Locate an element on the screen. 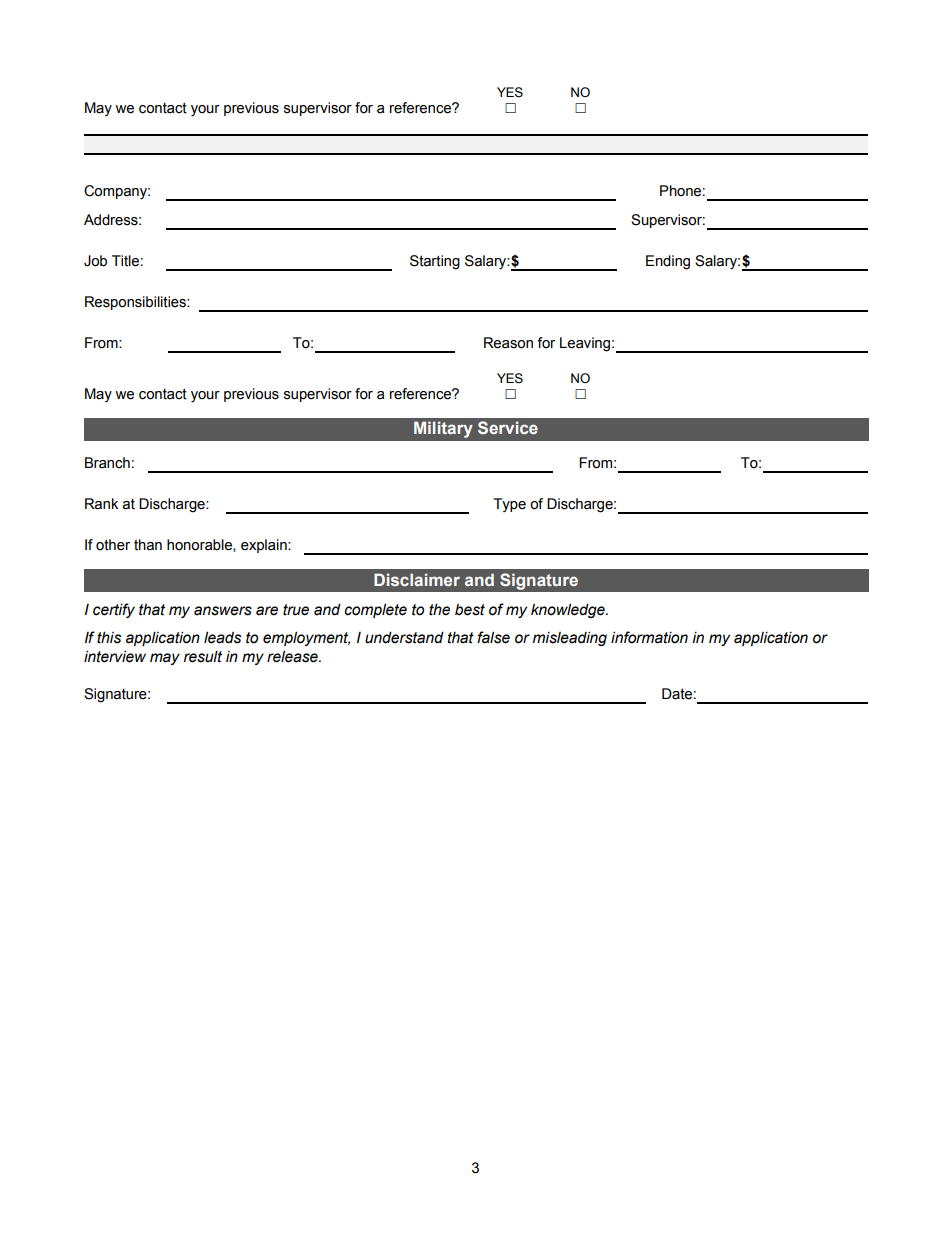 The width and height of the screenshot is (952, 1233). Ending is located at coordinates (668, 262).
